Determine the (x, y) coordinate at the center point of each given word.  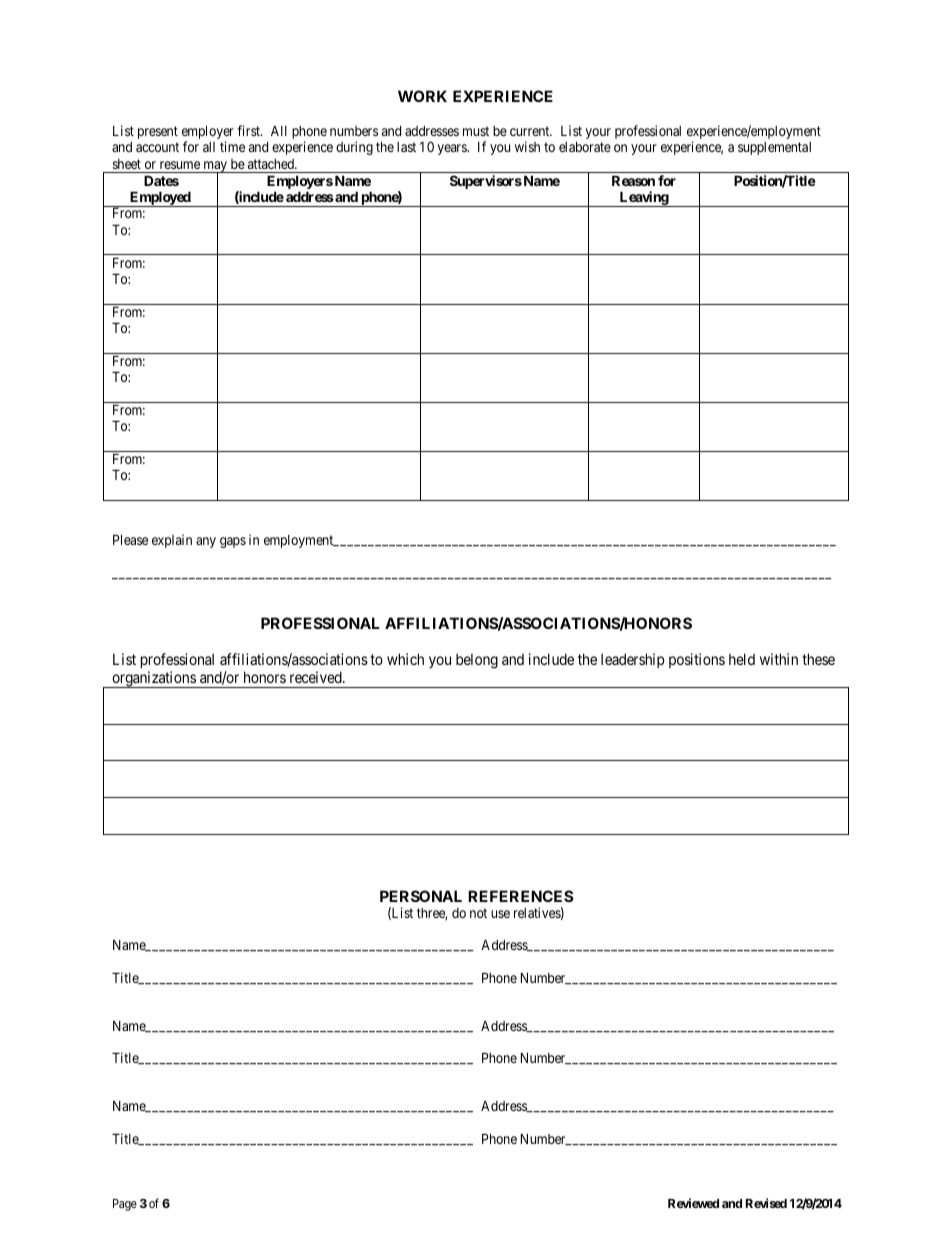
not (478, 913)
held (742, 659)
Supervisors (486, 182)
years (452, 149)
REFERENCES (520, 896)
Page (125, 1205)
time (232, 146)
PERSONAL (421, 896)
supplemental (774, 148)
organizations (154, 679)
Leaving (643, 199)
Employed (160, 199)
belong (477, 661)
